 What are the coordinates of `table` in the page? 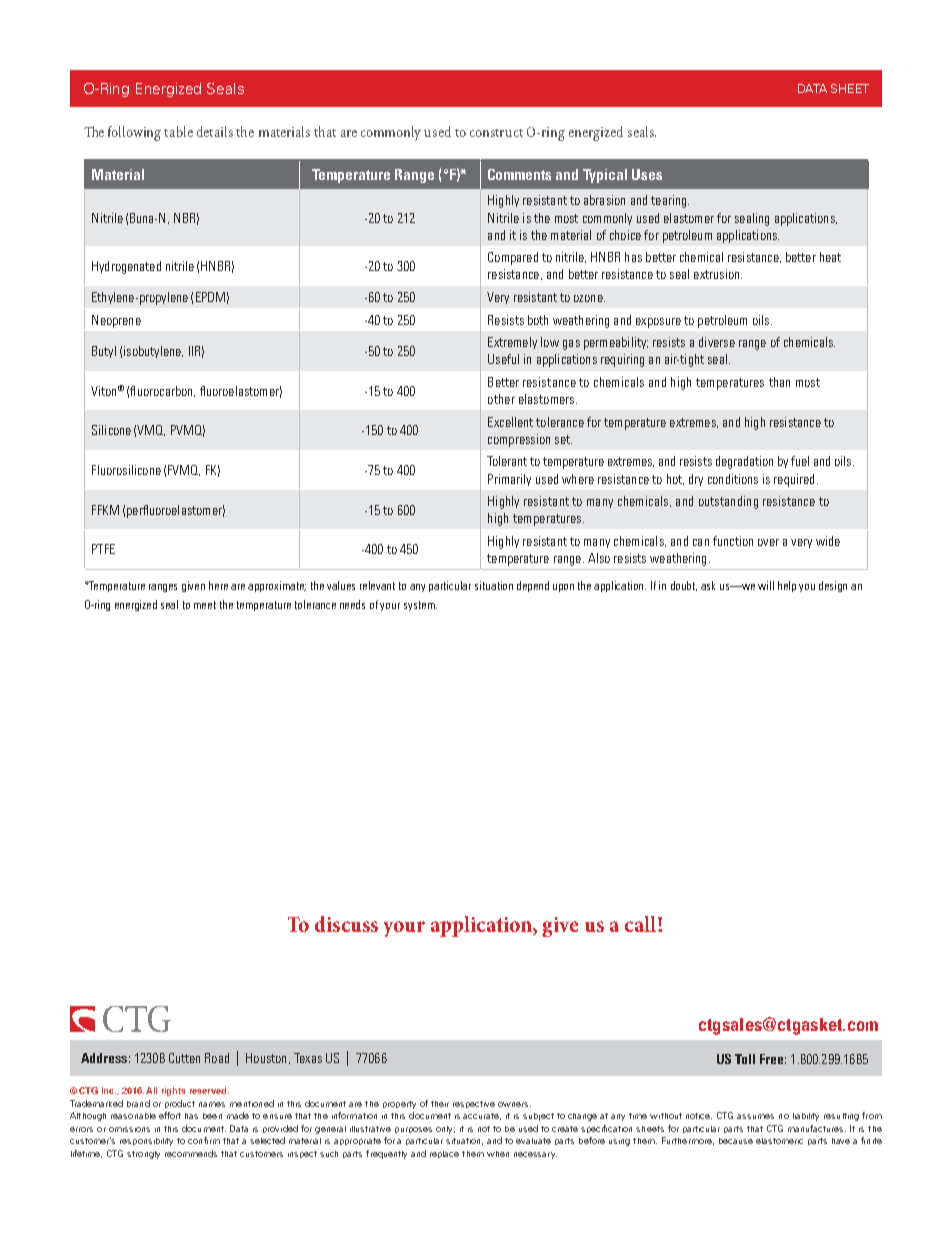 It's located at (178, 131).
